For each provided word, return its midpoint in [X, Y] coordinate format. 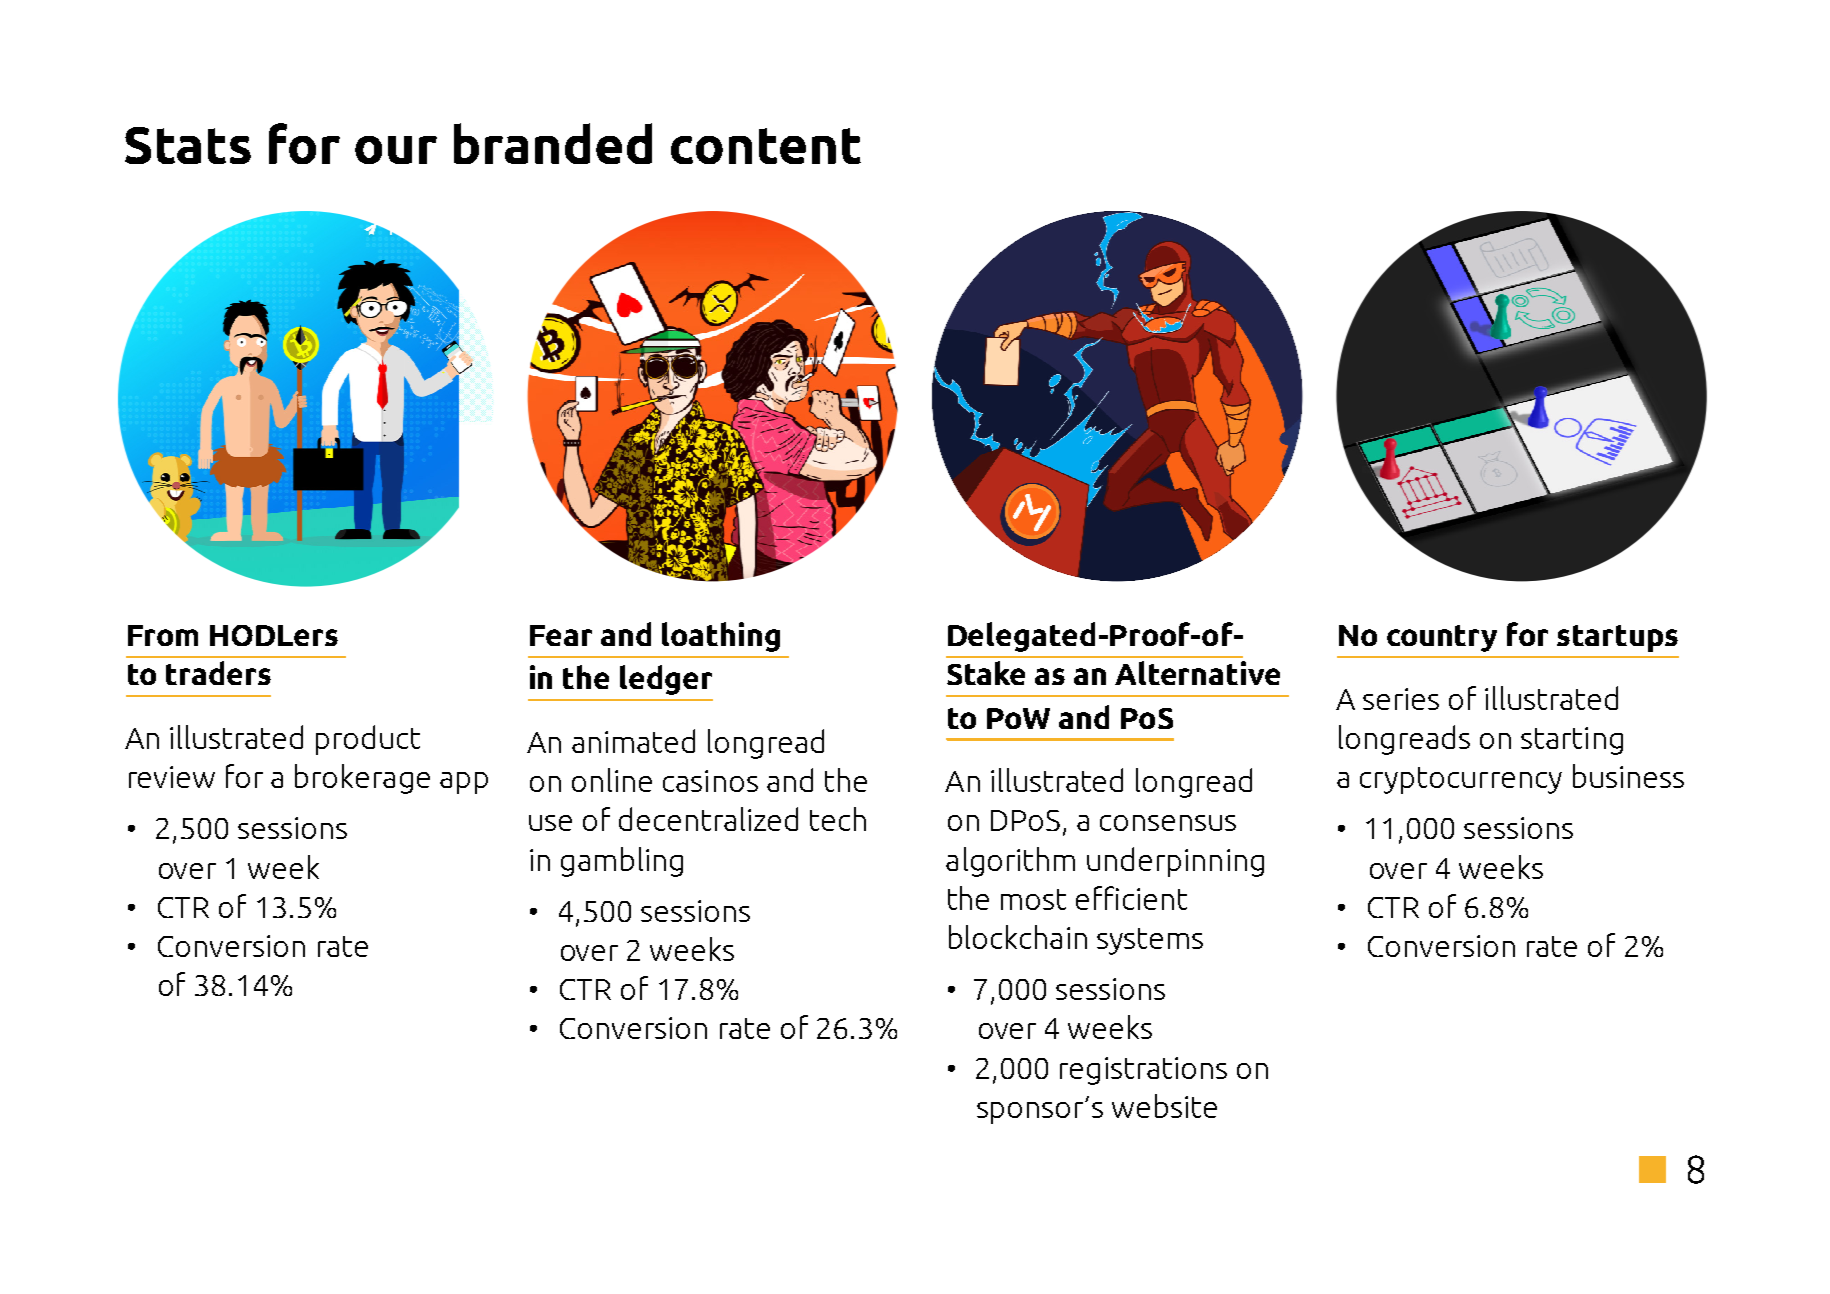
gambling [622, 862]
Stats [188, 145]
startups [1617, 638]
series [1401, 699]
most [1033, 899]
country [1442, 638]
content [766, 146]
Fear [561, 635]
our [396, 150]
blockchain [1018, 937]
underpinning [1175, 862]
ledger [666, 680]
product [368, 740]
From [163, 635]
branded [553, 143]
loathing [721, 637]
